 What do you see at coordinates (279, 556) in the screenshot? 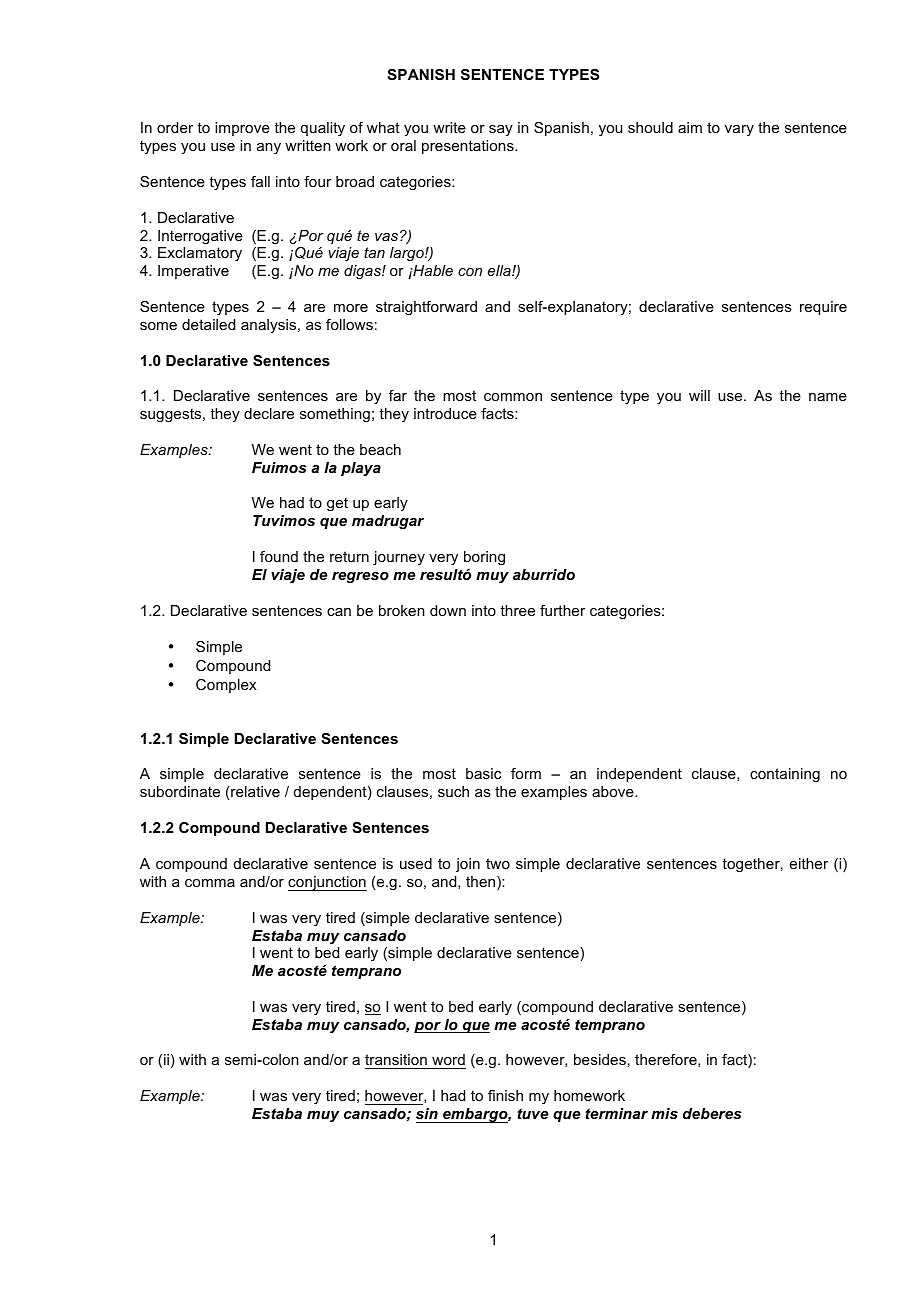
I see `found` at bounding box center [279, 556].
